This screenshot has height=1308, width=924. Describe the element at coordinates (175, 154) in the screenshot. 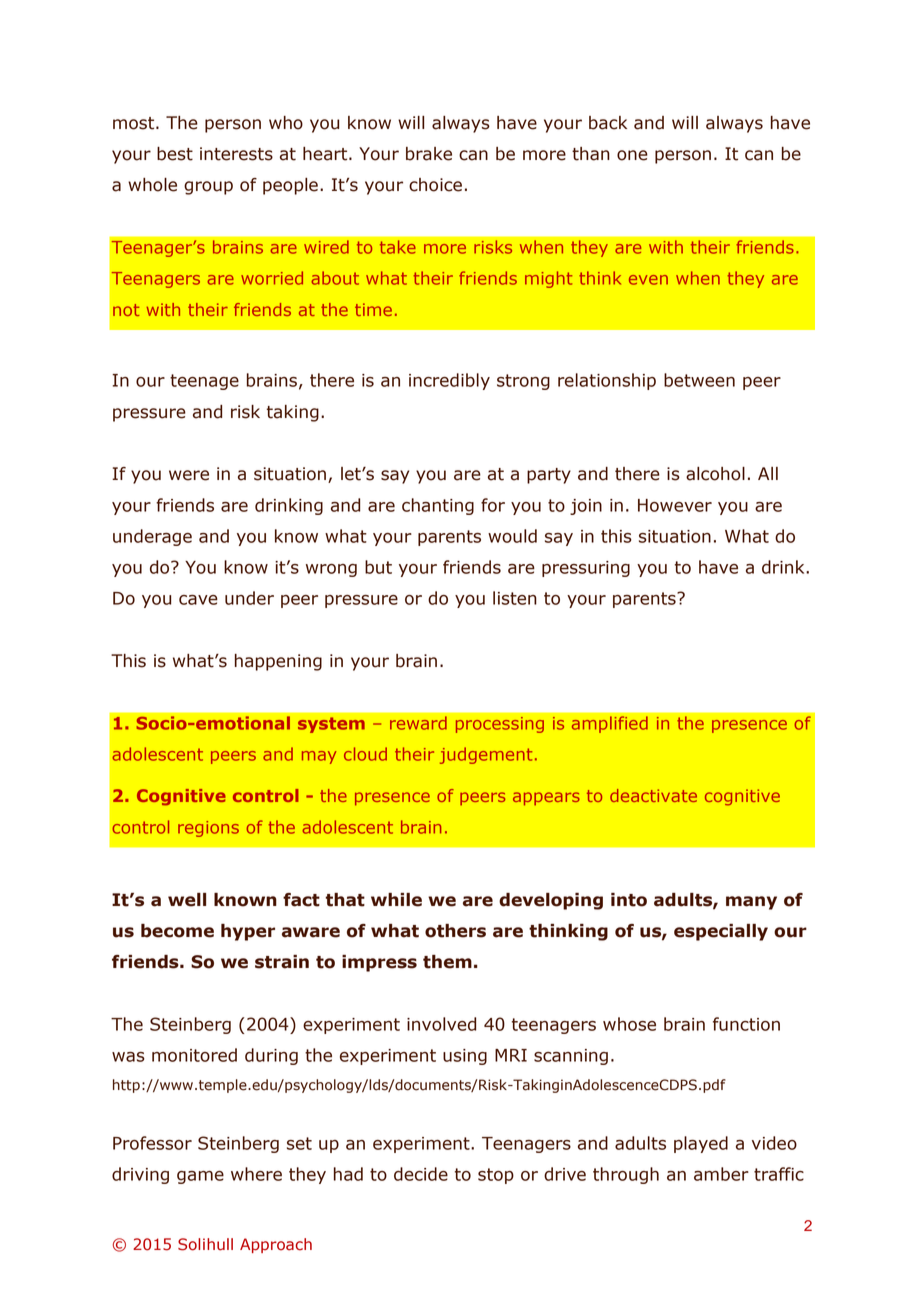

I see `best` at that location.
